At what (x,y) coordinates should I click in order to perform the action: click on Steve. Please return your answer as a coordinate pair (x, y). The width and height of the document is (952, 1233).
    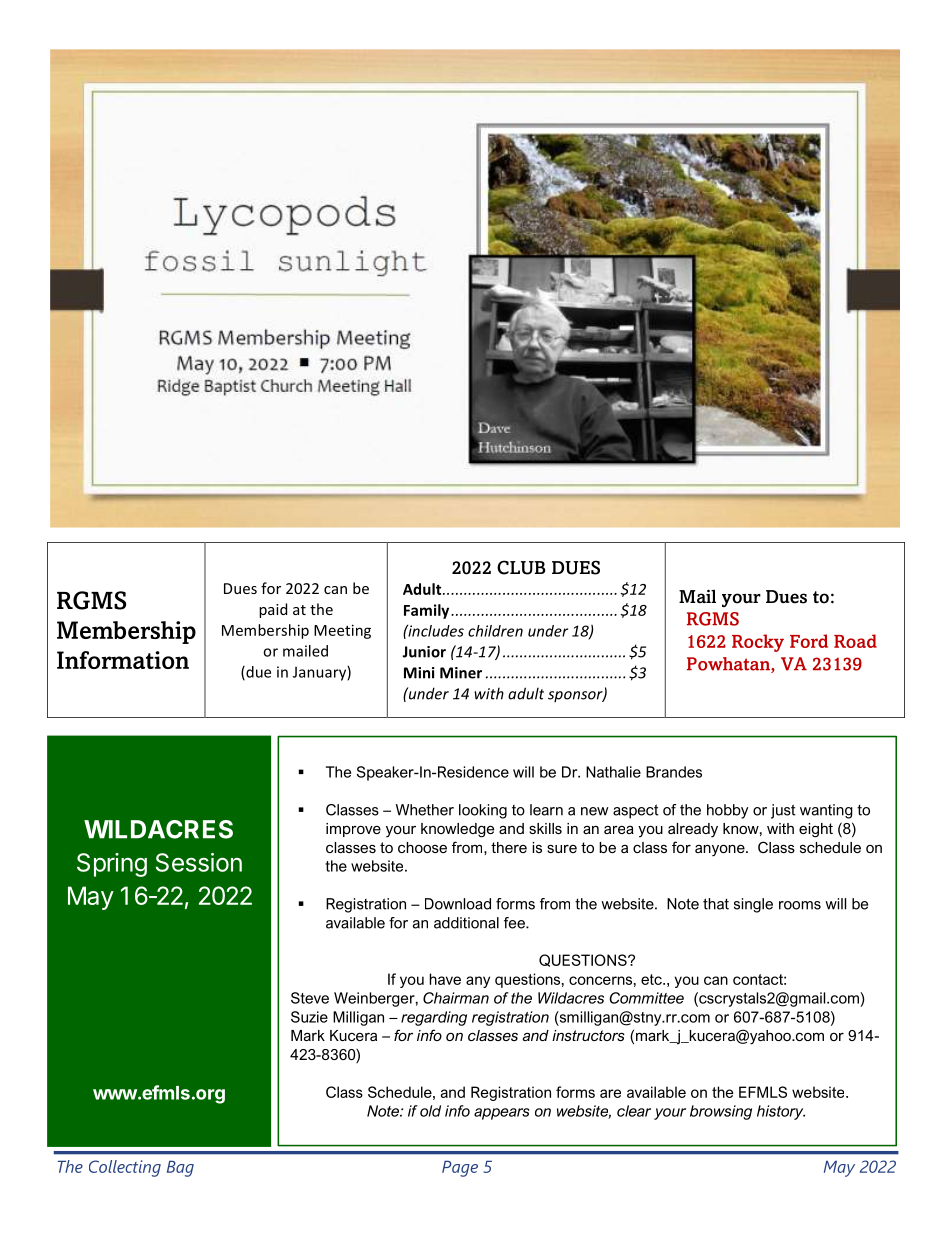
    Looking at the image, I should click on (310, 998).
